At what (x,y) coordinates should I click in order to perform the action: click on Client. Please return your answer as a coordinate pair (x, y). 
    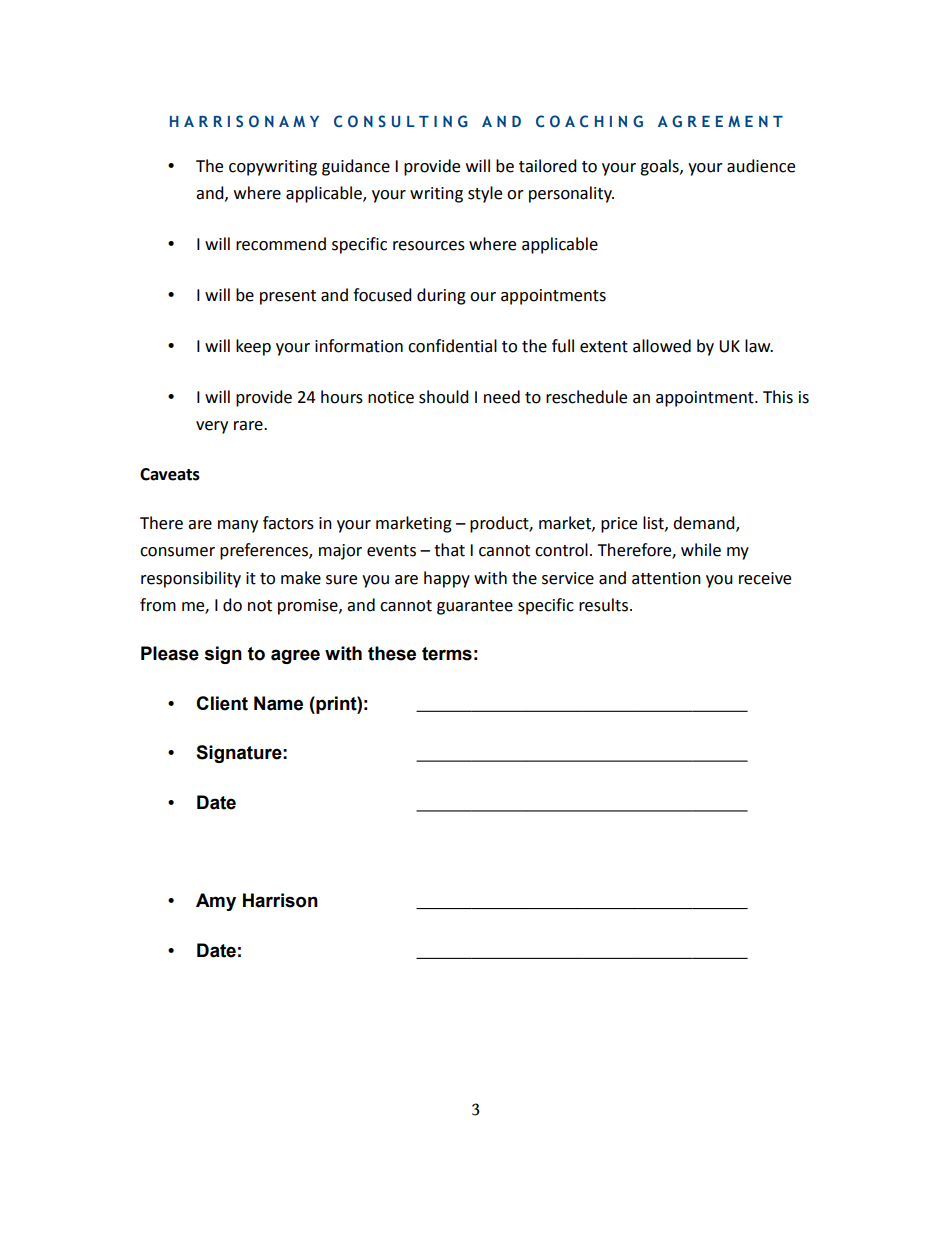
    Looking at the image, I should click on (222, 703).
